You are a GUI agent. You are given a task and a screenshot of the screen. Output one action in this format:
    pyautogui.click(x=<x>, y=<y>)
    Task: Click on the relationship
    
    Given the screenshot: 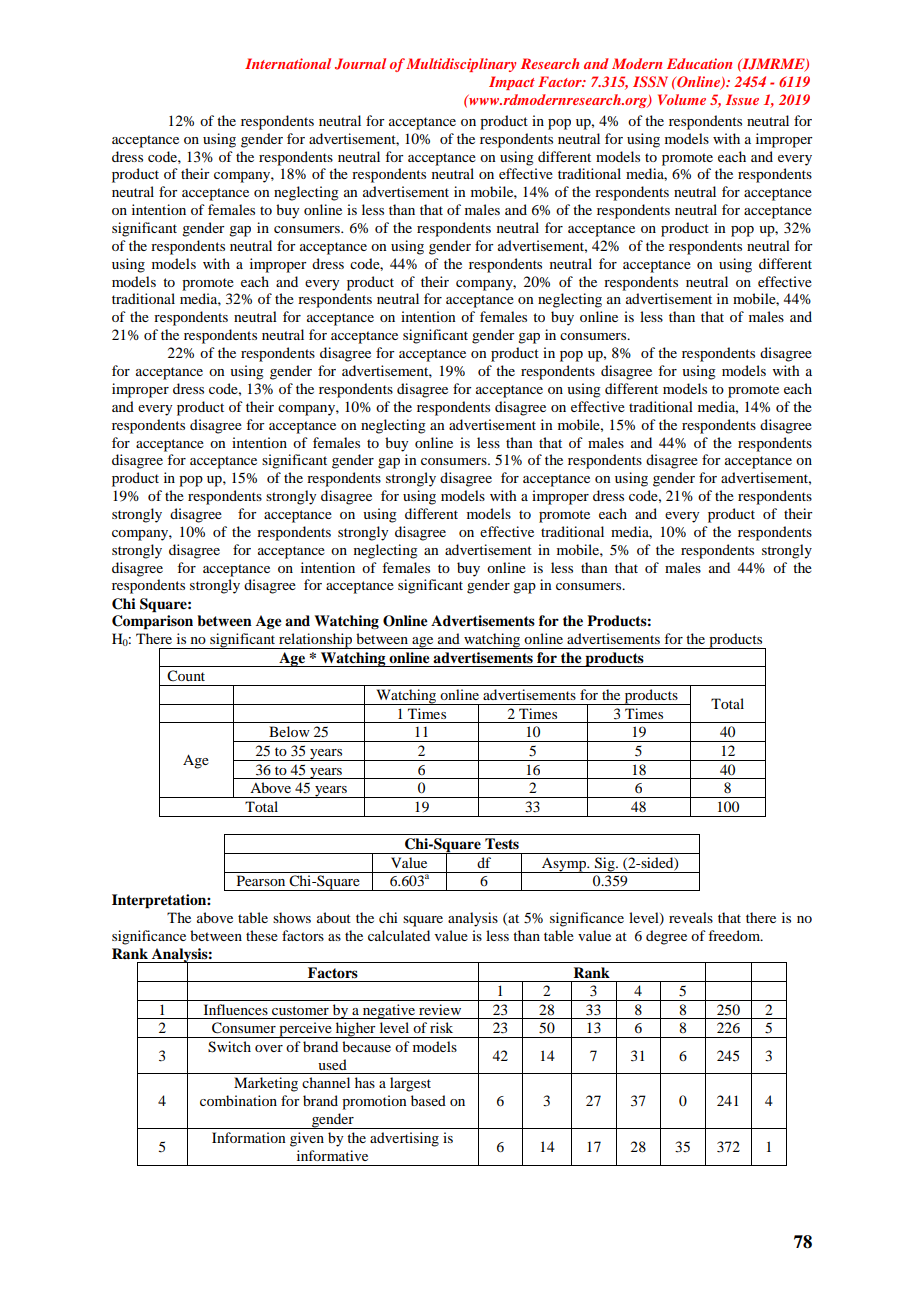 What is the action you would take?
    pyautogui.click(x=315, y=641)
